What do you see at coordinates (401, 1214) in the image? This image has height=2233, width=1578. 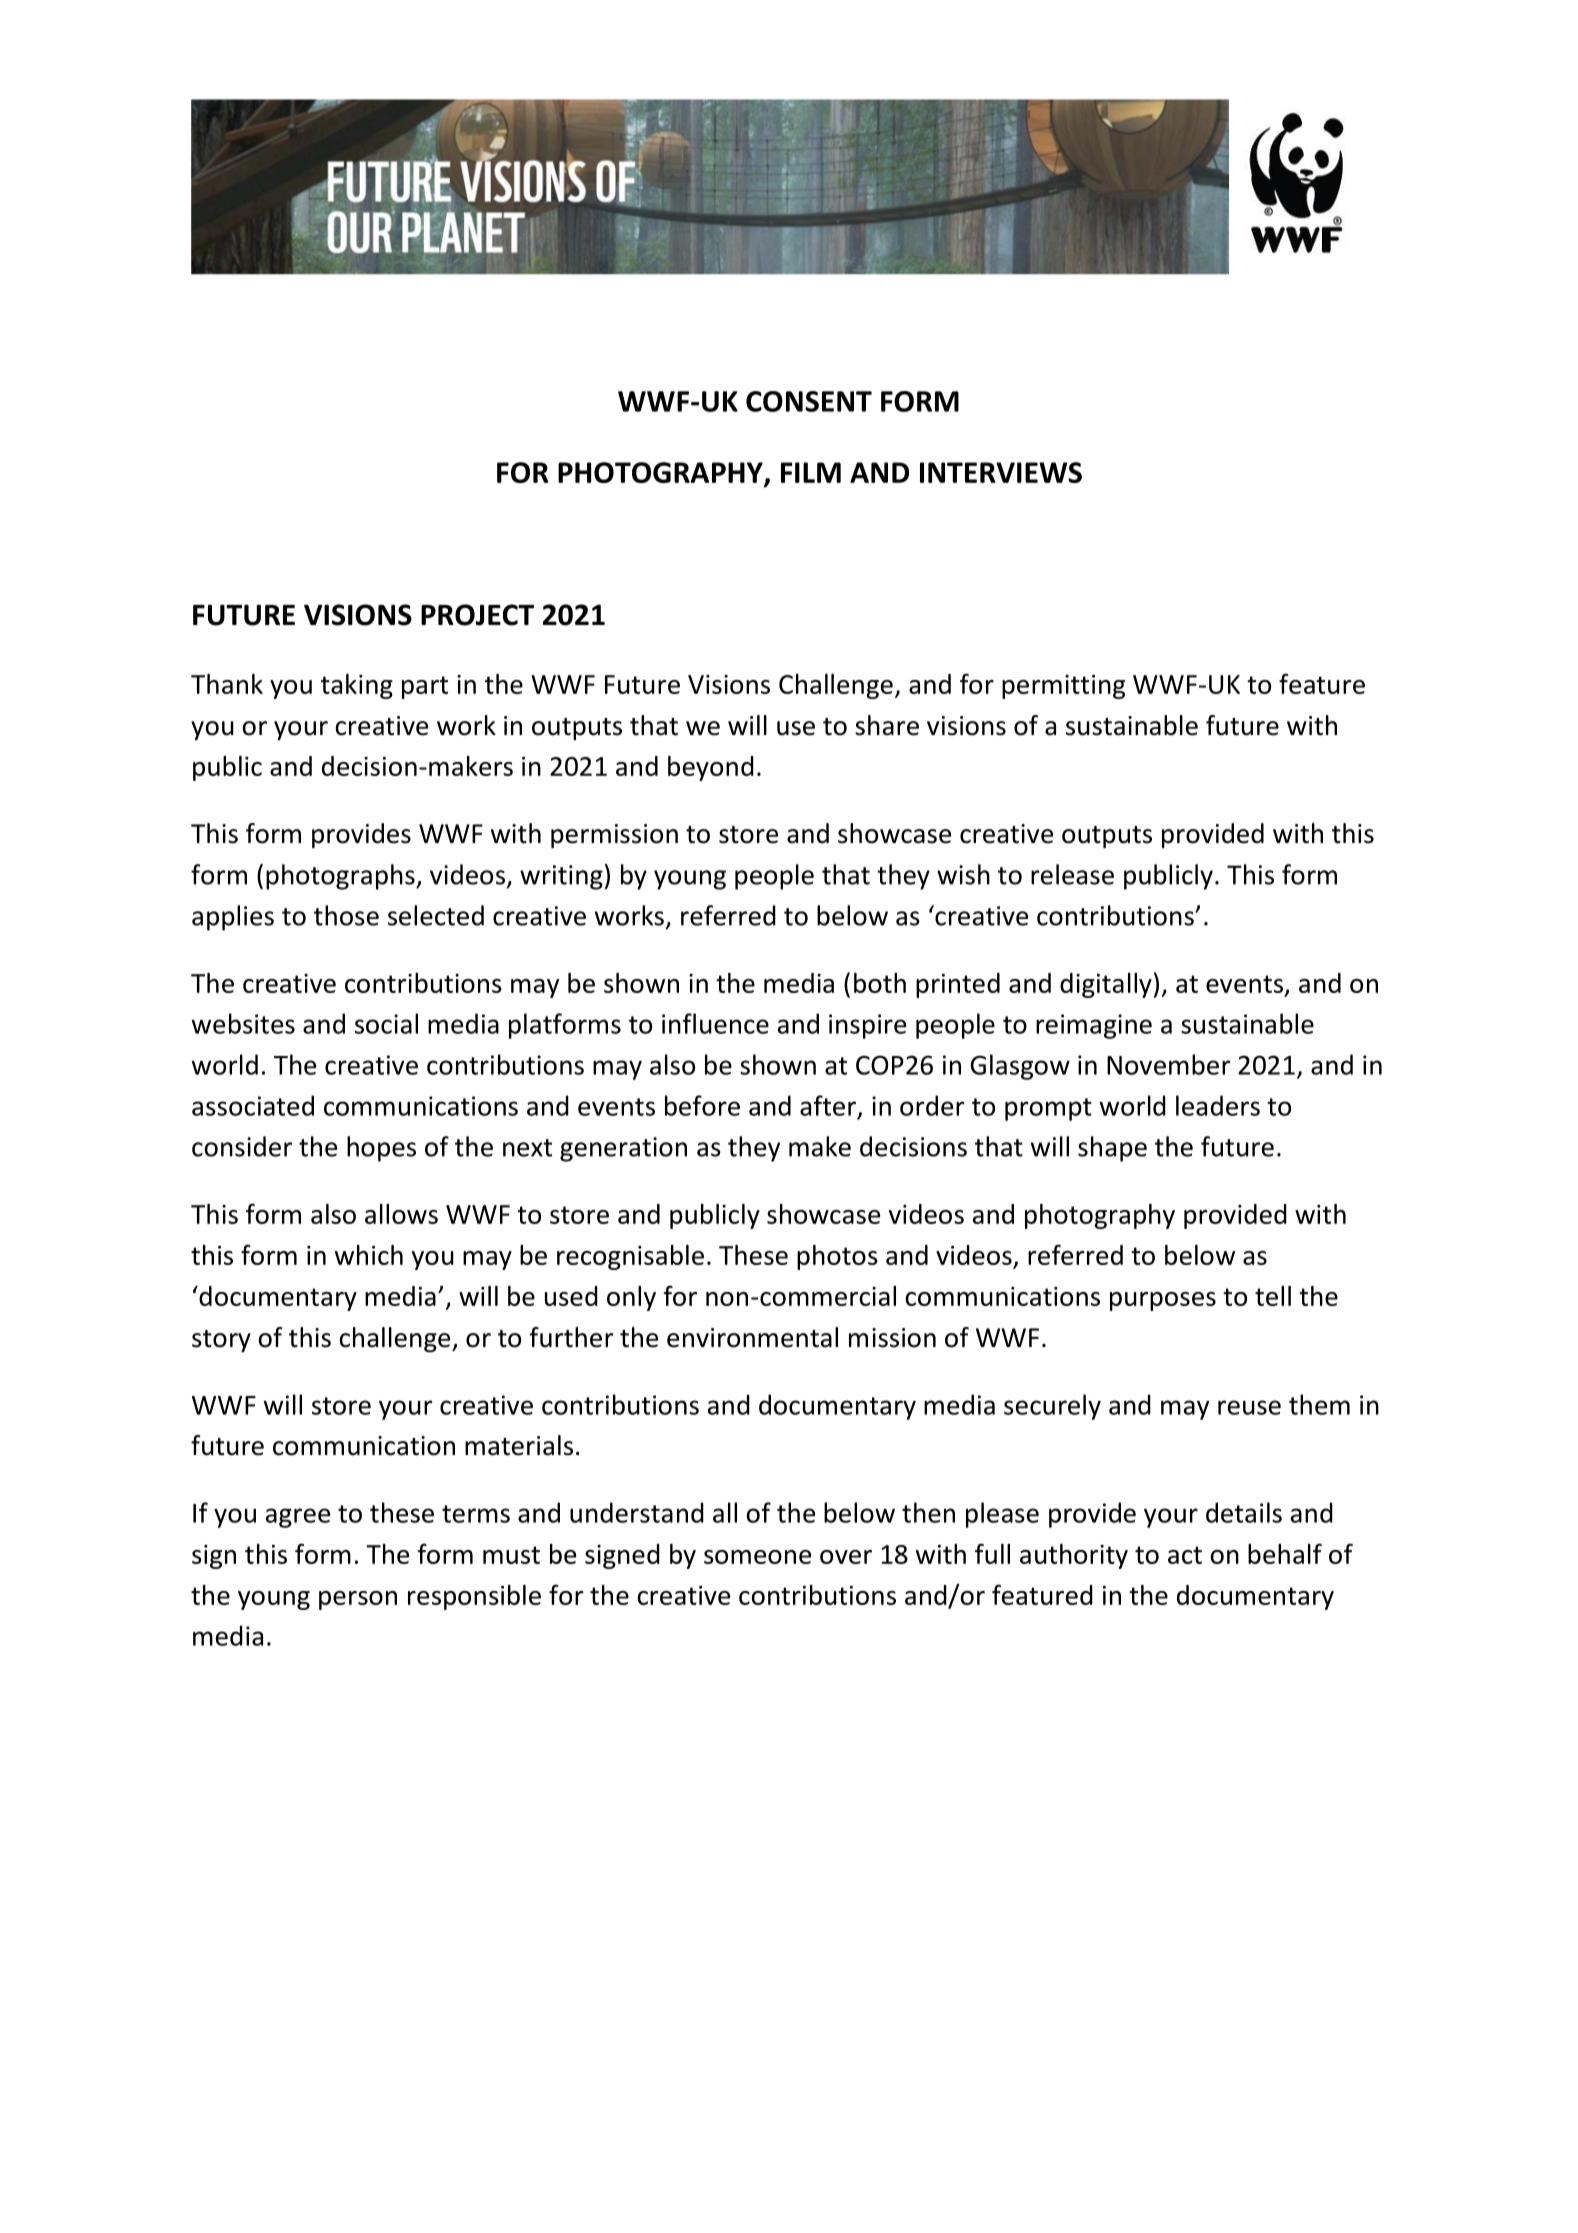 I see `allows` at bounding box center [401, 1214].
